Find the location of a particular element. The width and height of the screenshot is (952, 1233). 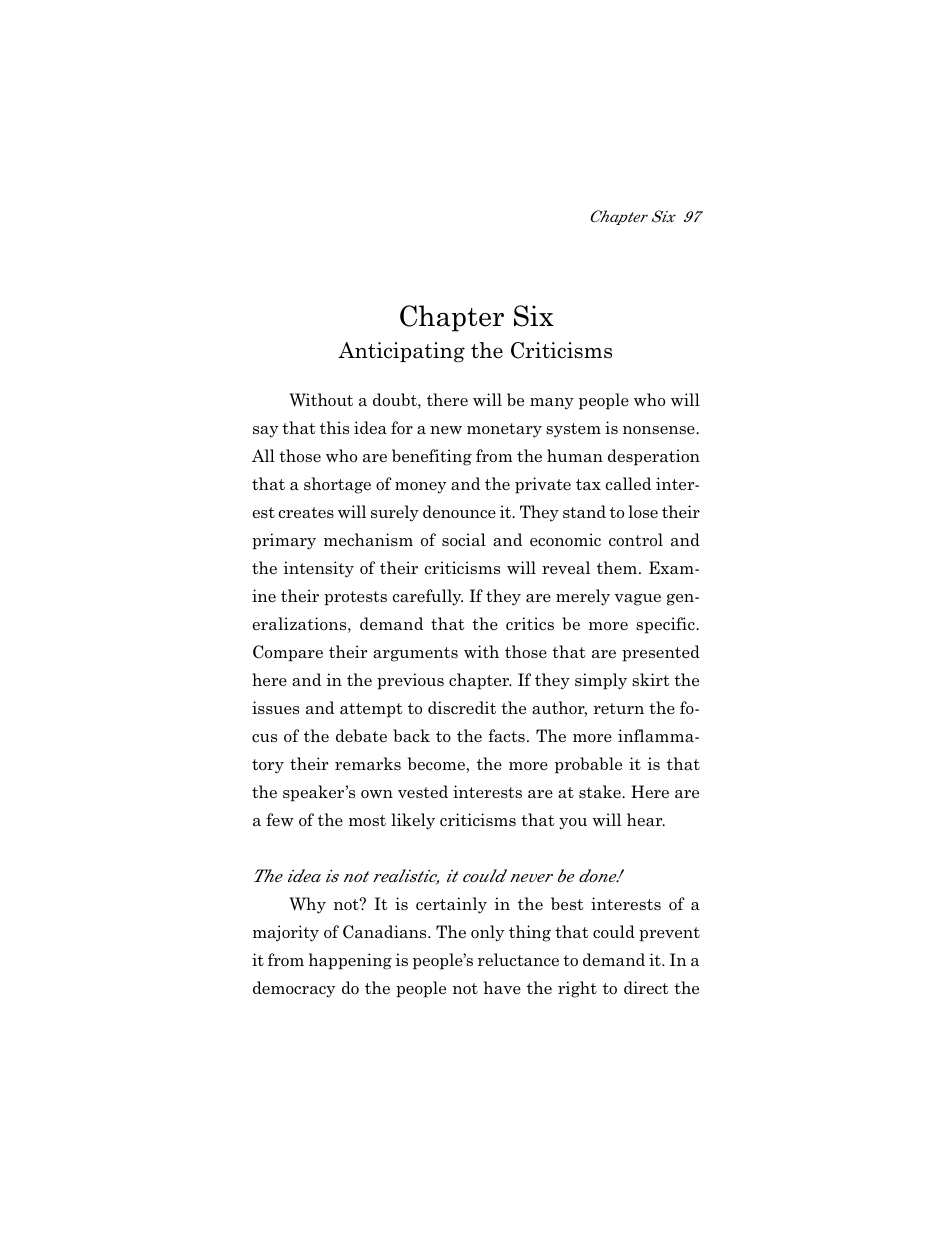

lose is located at coordinates (643, 512).
